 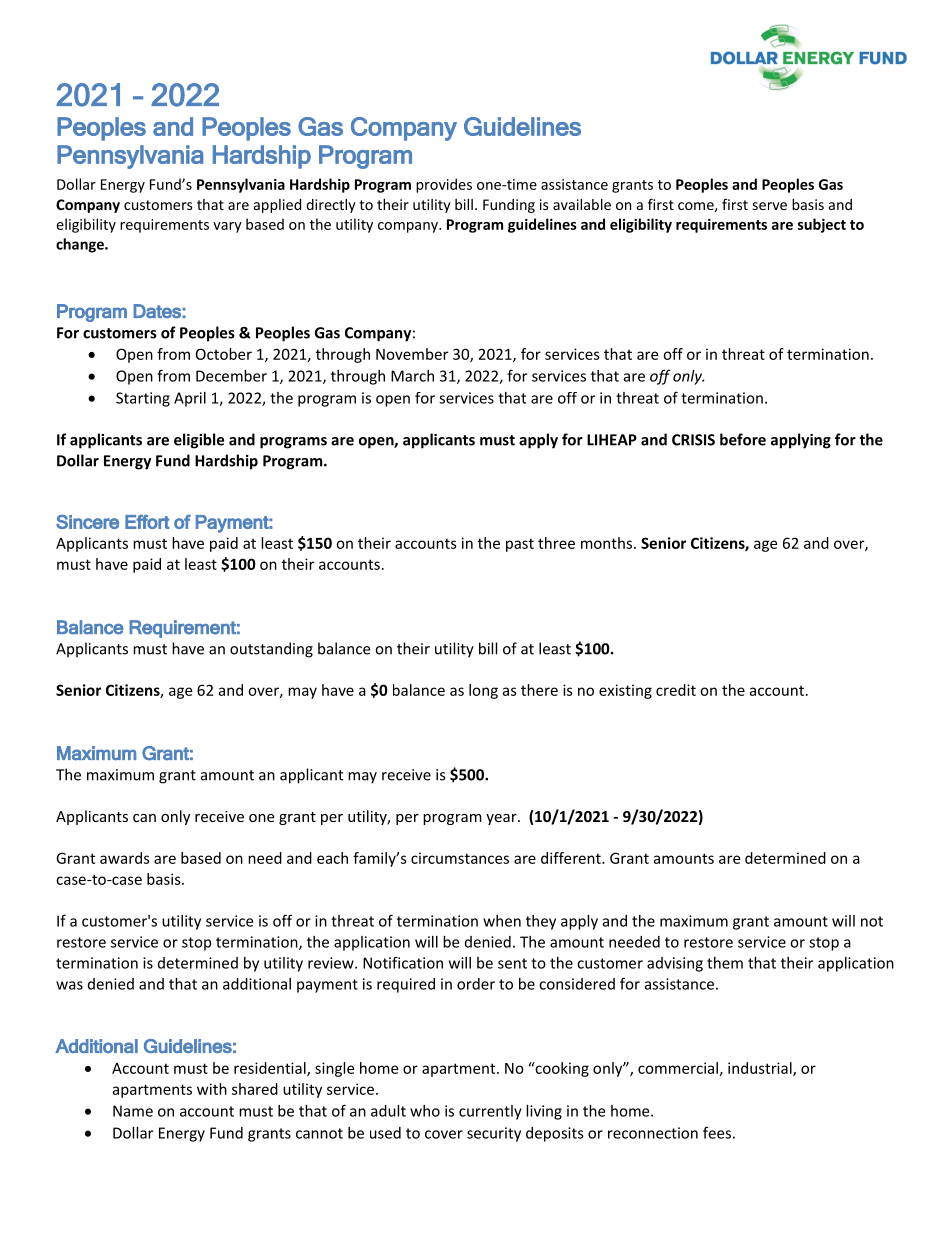 I want to click on credit, so click(x=676, y=690).
